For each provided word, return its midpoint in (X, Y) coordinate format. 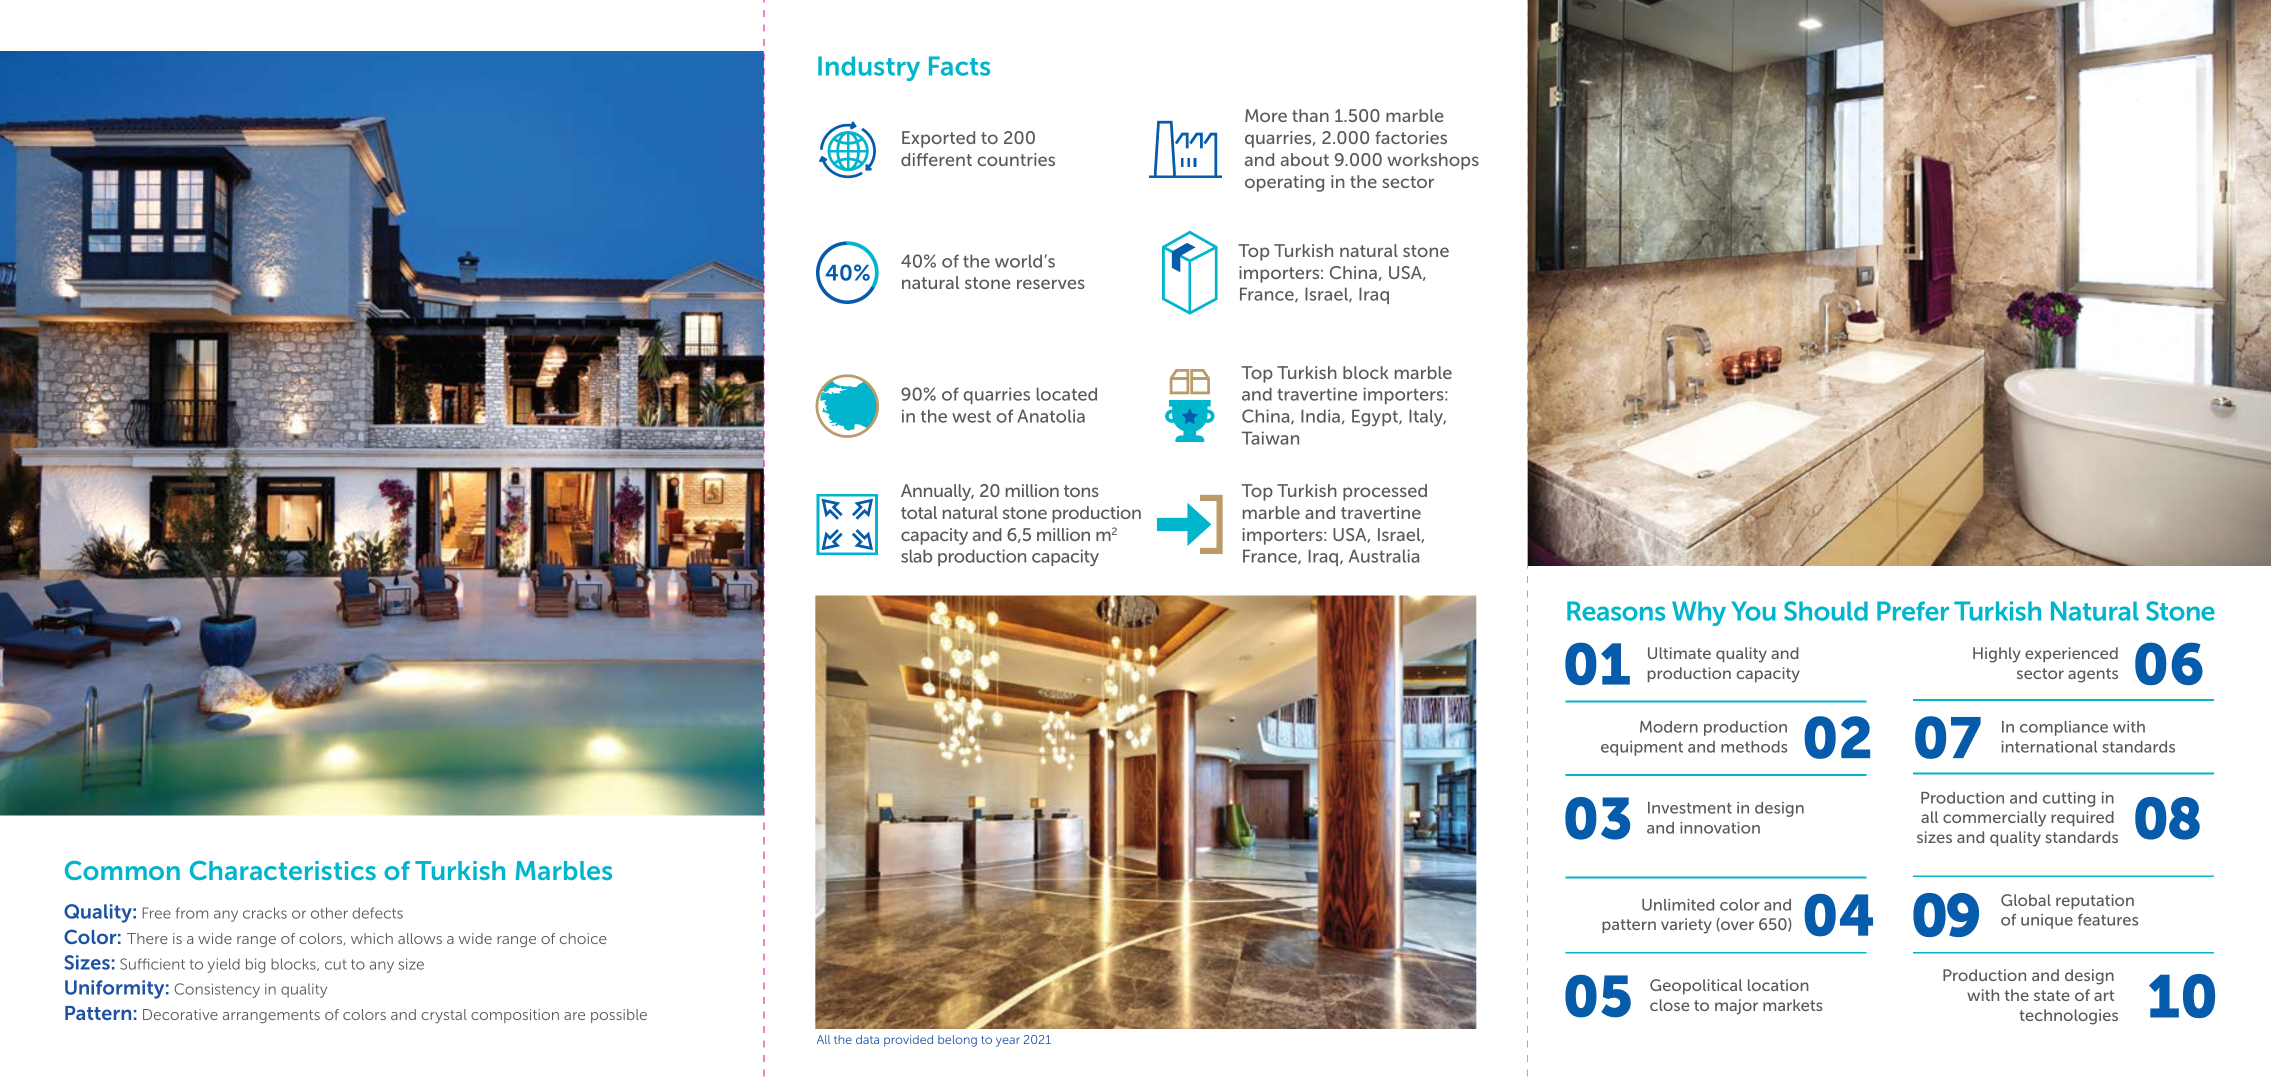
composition (515, 1016)
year (1008, 1042)
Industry (869, 68)
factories (1411, 137)
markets (1793, 1005)
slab (916, 556)
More (1266, 115)
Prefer (1913, 611)
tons (1081, 491)
